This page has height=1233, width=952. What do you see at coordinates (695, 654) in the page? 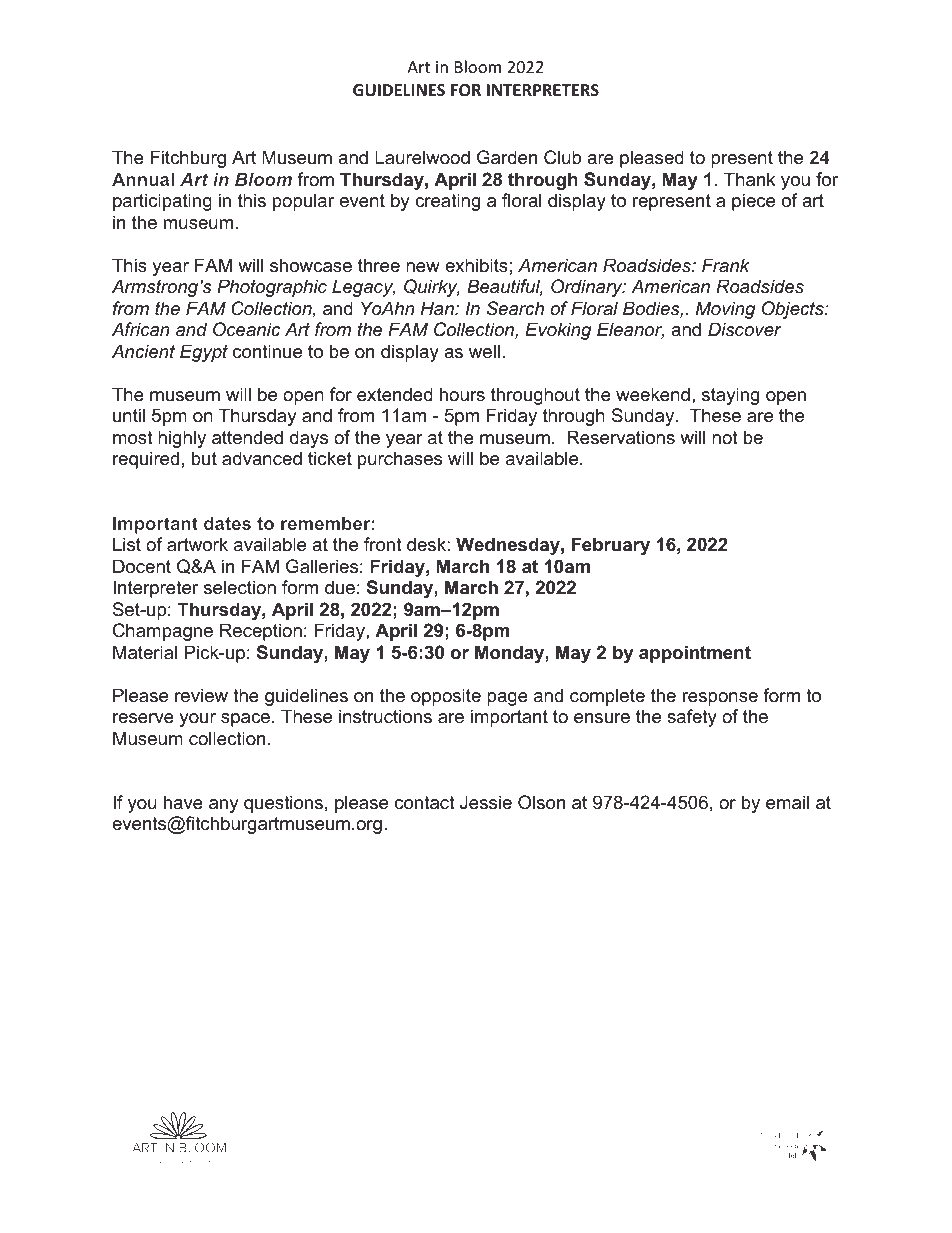
I see `appointment` at bounding box center [695, 654].
